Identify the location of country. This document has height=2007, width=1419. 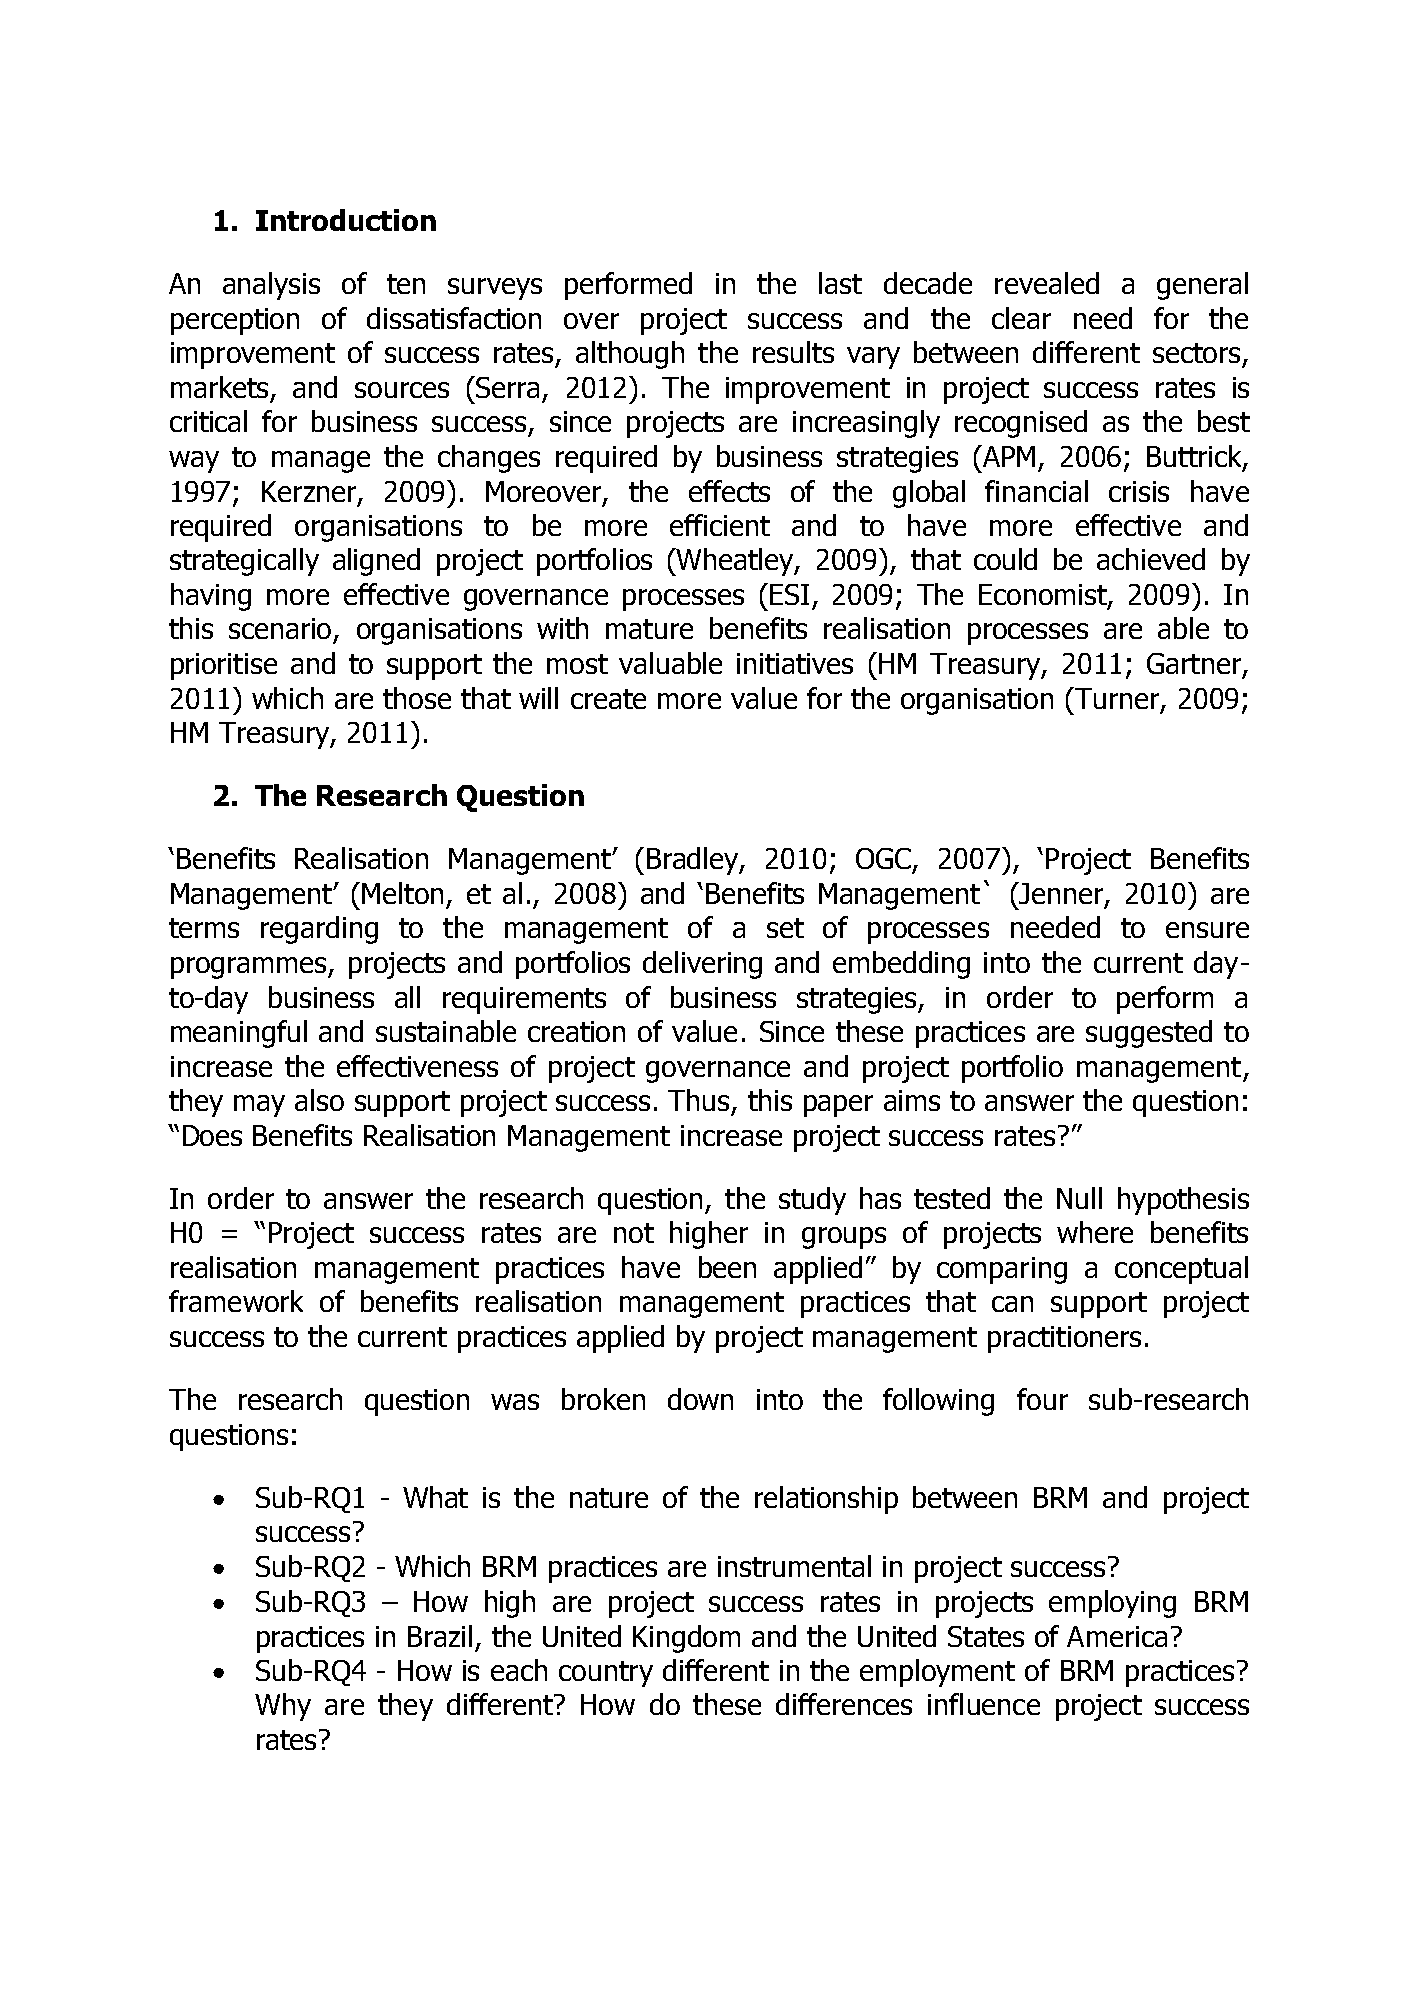
(606, 1674).
